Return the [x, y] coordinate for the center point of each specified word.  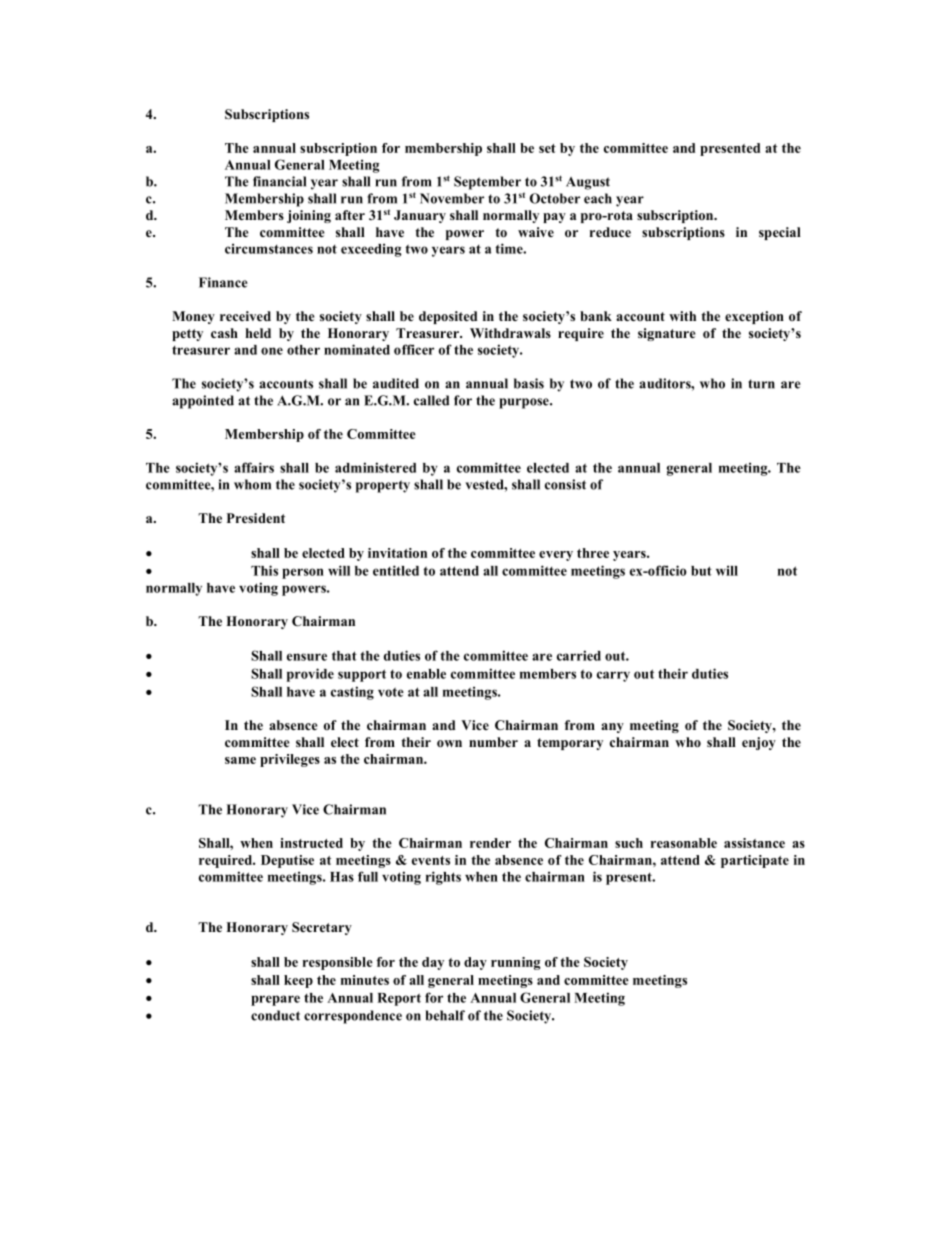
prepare [275, 1000]
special [780, 233]
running [515, 963]
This [264, 570]
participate [755, 861]
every [556, 556]
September [487, 183]
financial [279, 181]
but [701, 571]
